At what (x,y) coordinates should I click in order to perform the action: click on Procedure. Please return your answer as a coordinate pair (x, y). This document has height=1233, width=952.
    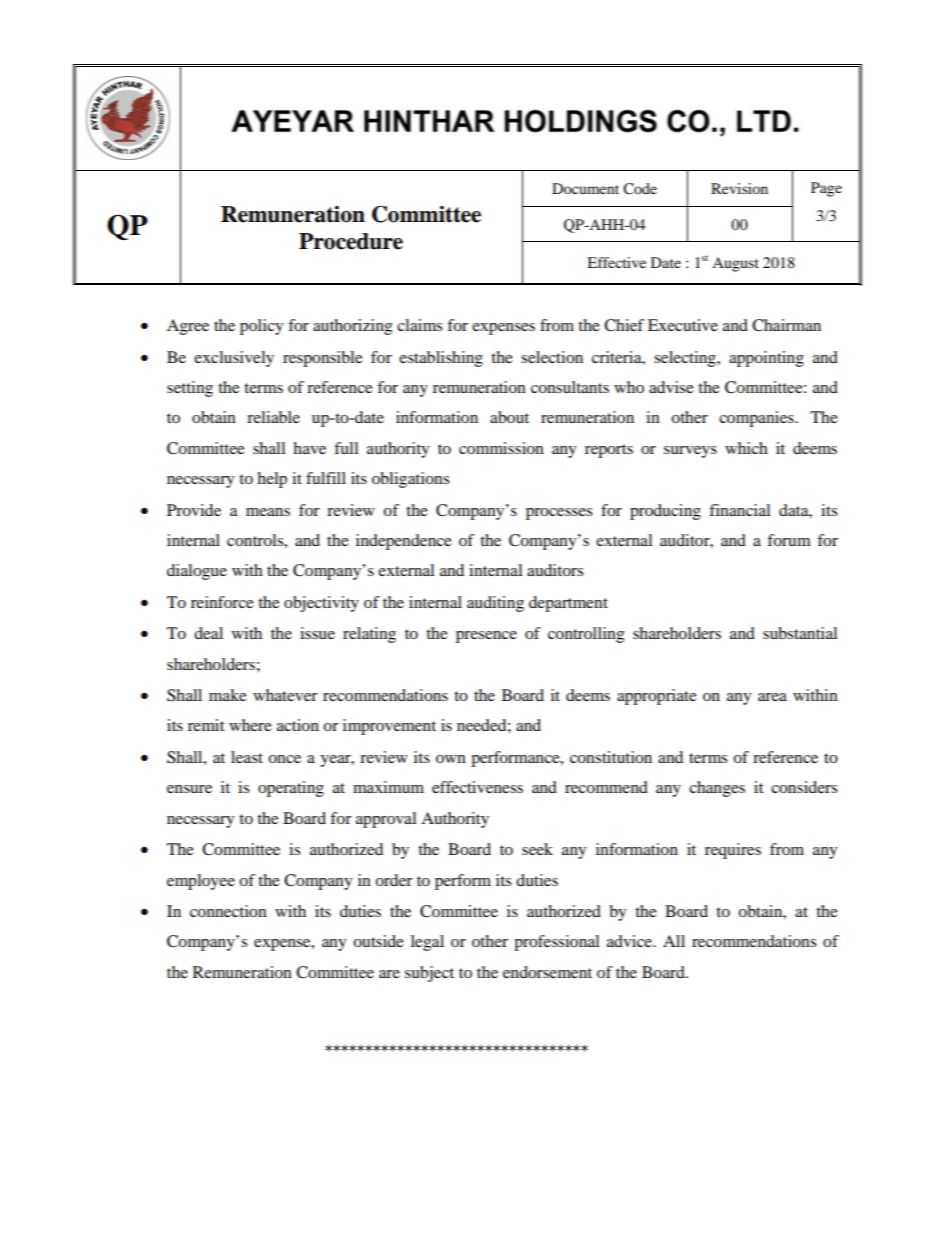
    Looking at the image, I should click on (351, 241).
